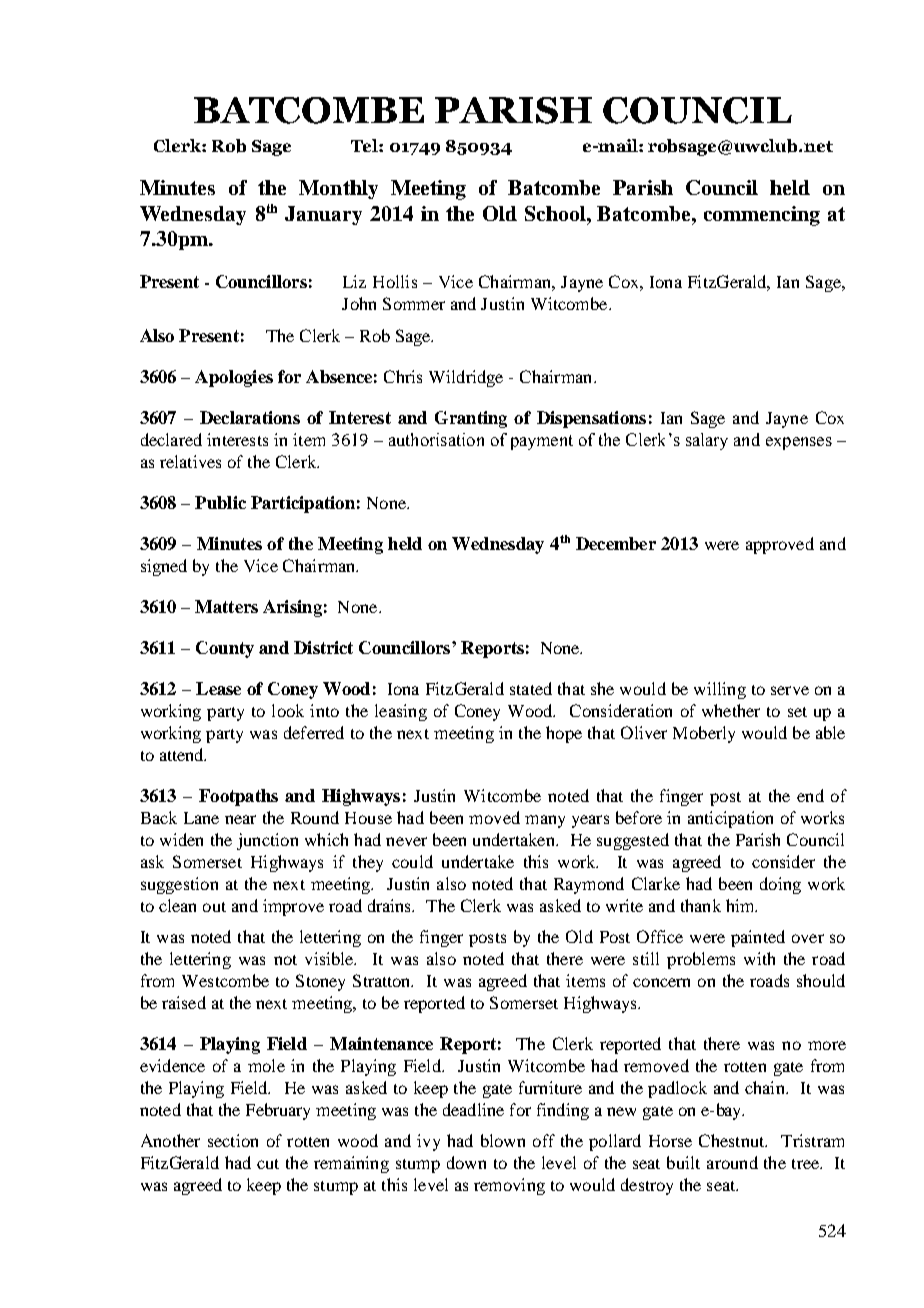 The height and width of the page is (1308, 924). What do you see at coordinates (759, 958) in the page?
I see `with` at bounding box center [759, 958].
